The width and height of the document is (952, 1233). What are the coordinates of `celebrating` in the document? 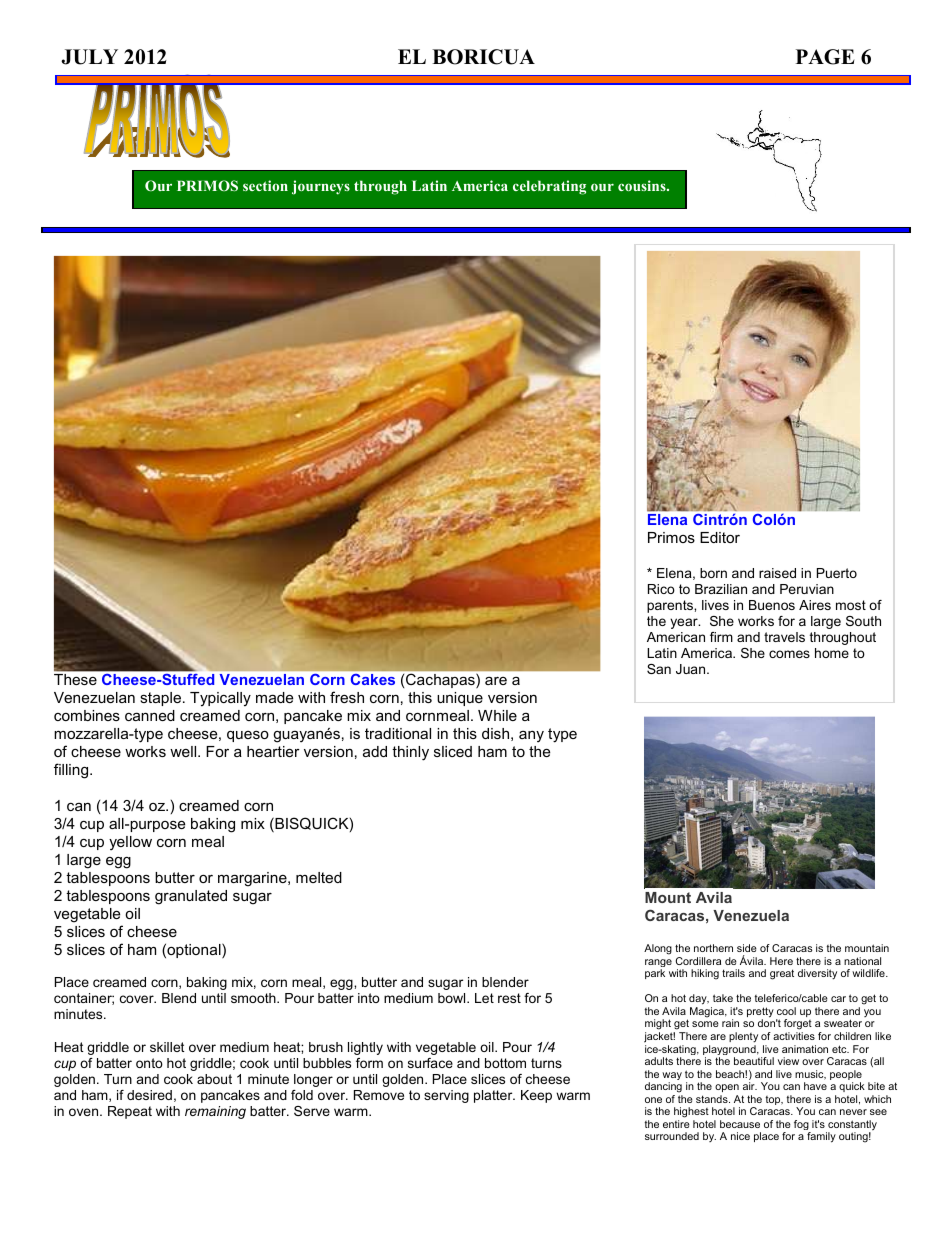 It's located at (549, 187).
